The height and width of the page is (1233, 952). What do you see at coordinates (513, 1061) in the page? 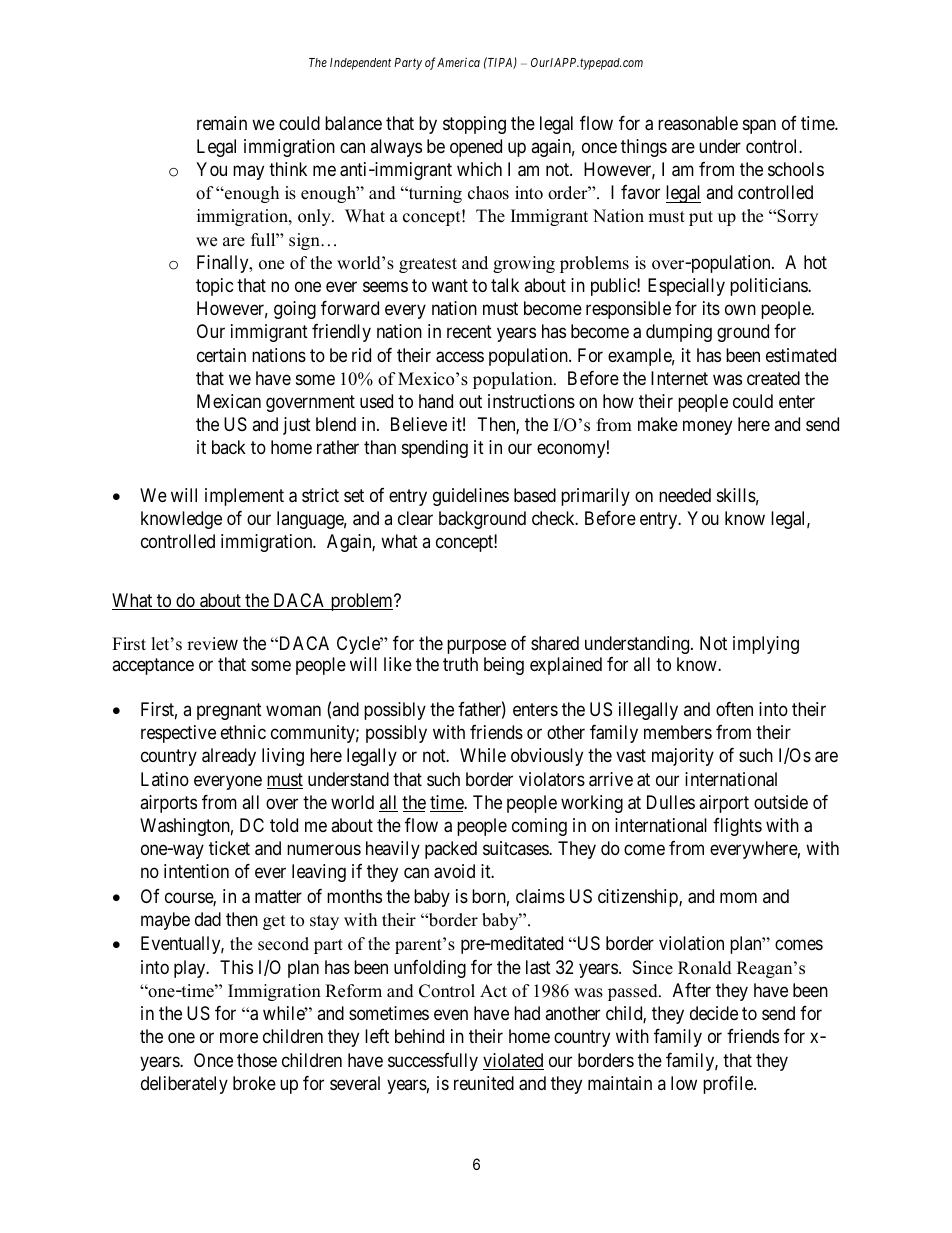
I see `violated` at bounding box center [513, 1061].
